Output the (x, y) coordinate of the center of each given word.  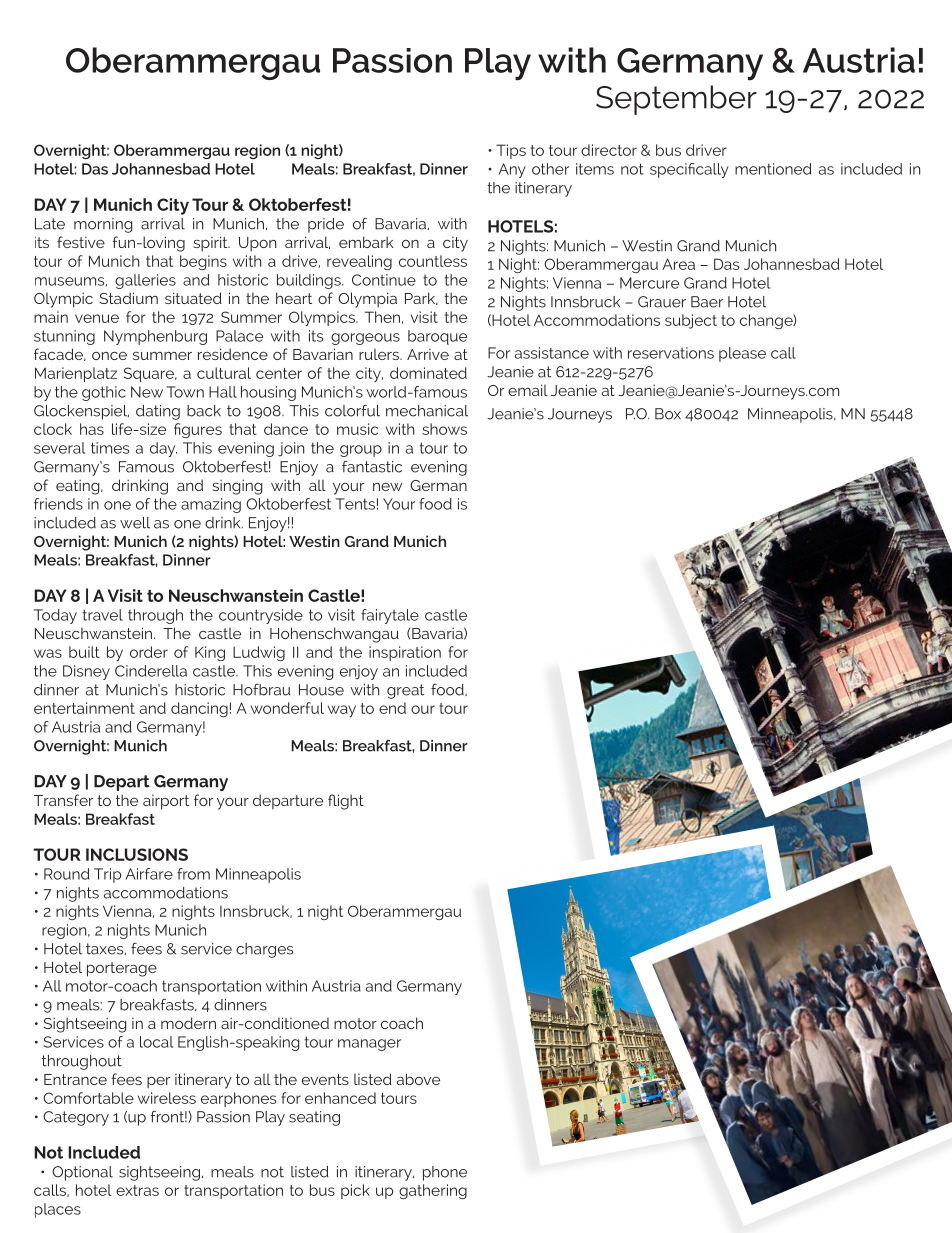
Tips (511, 151)
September (676, 100)
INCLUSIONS (137, 854)
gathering (433, 1191)
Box (668, 414)
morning (103, 225)
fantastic (372, 467)
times (110, 448)
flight (346, 802)
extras (137, 1190)
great (405, 691)
